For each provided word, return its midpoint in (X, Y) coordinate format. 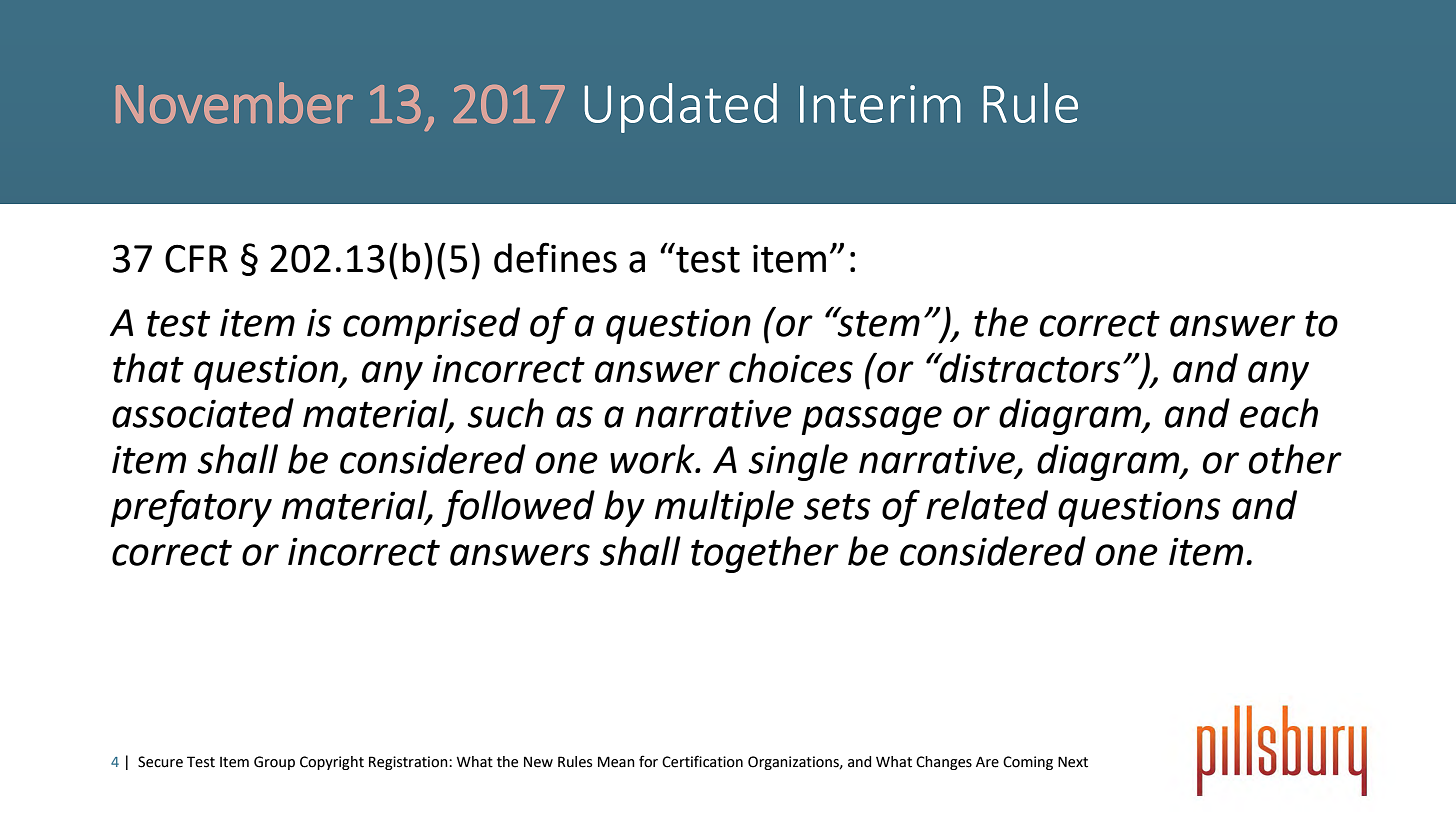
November (234, 103)
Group (274, 763)
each (1279, 413)
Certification (702, 761)
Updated (680, 108)
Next (1073, 762)
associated (203, 413)
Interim (880, 104)
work (653, 459)
